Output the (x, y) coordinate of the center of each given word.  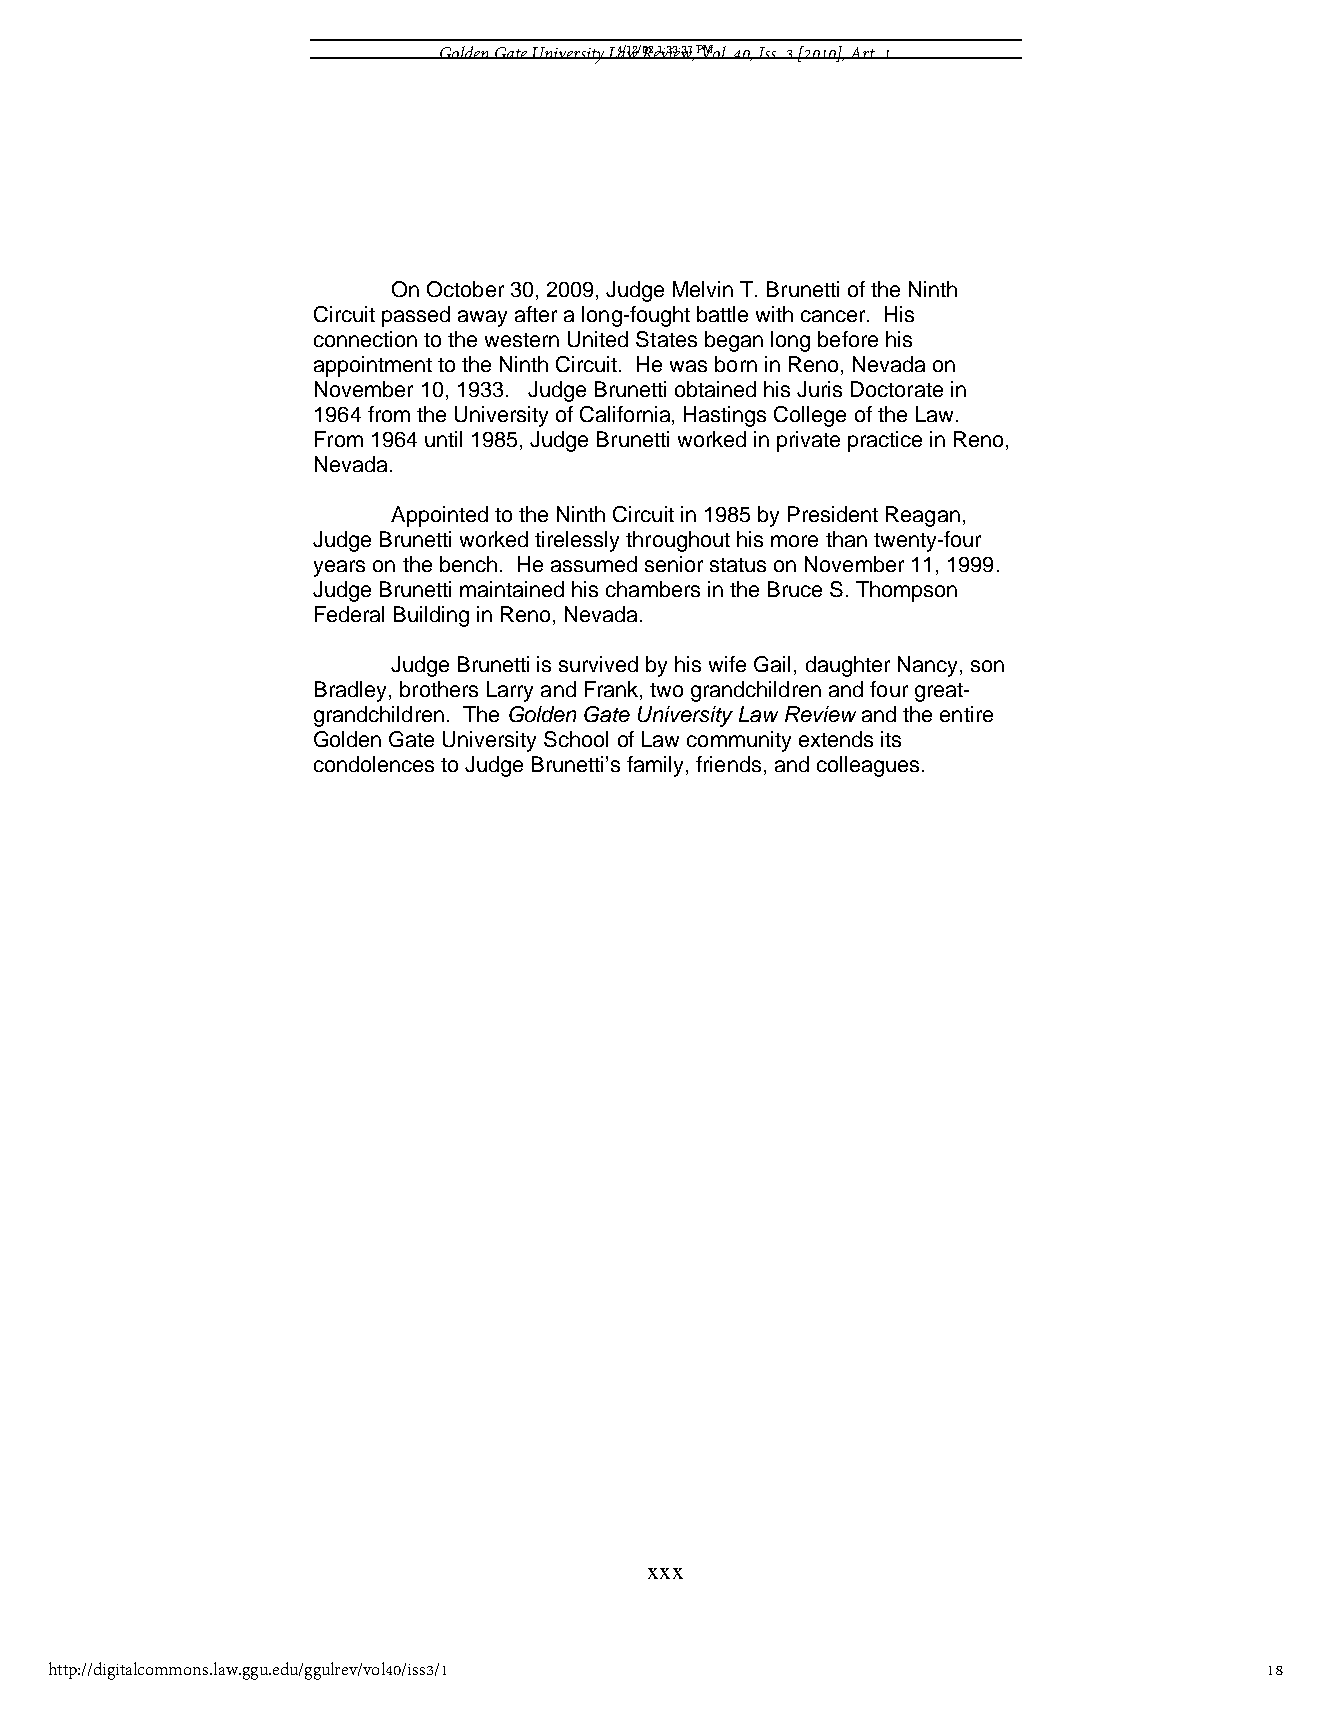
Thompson (906, 591)
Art (863, 53)
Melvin (703, 289)
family (655, 766)
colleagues (868, 766)
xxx (665, 1573)
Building (431, 616)
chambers (653, 589)
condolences (374, 764)
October (465, 289)
